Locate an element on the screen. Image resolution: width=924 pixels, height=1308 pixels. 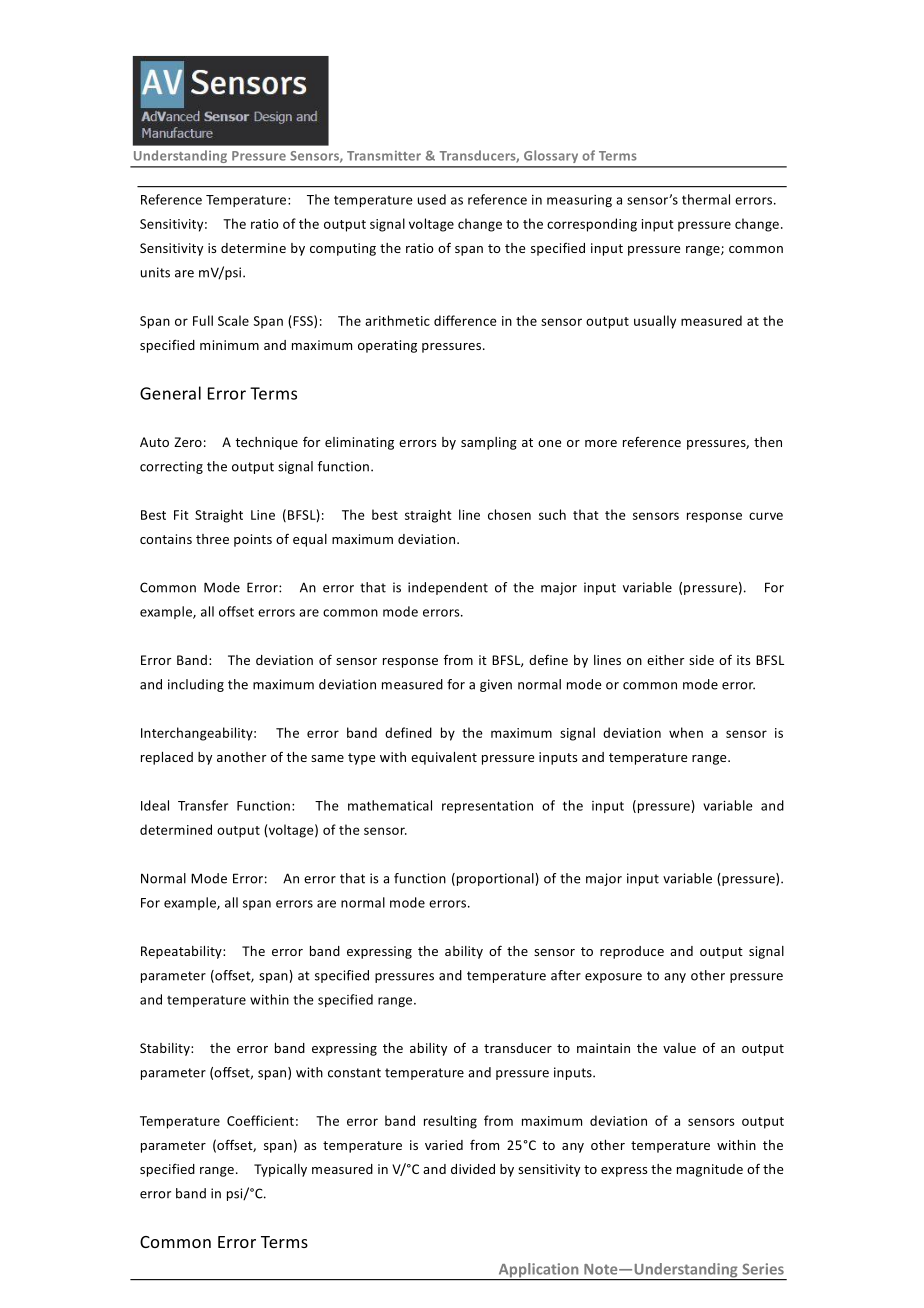
units is located at coordinates (155, 272).
